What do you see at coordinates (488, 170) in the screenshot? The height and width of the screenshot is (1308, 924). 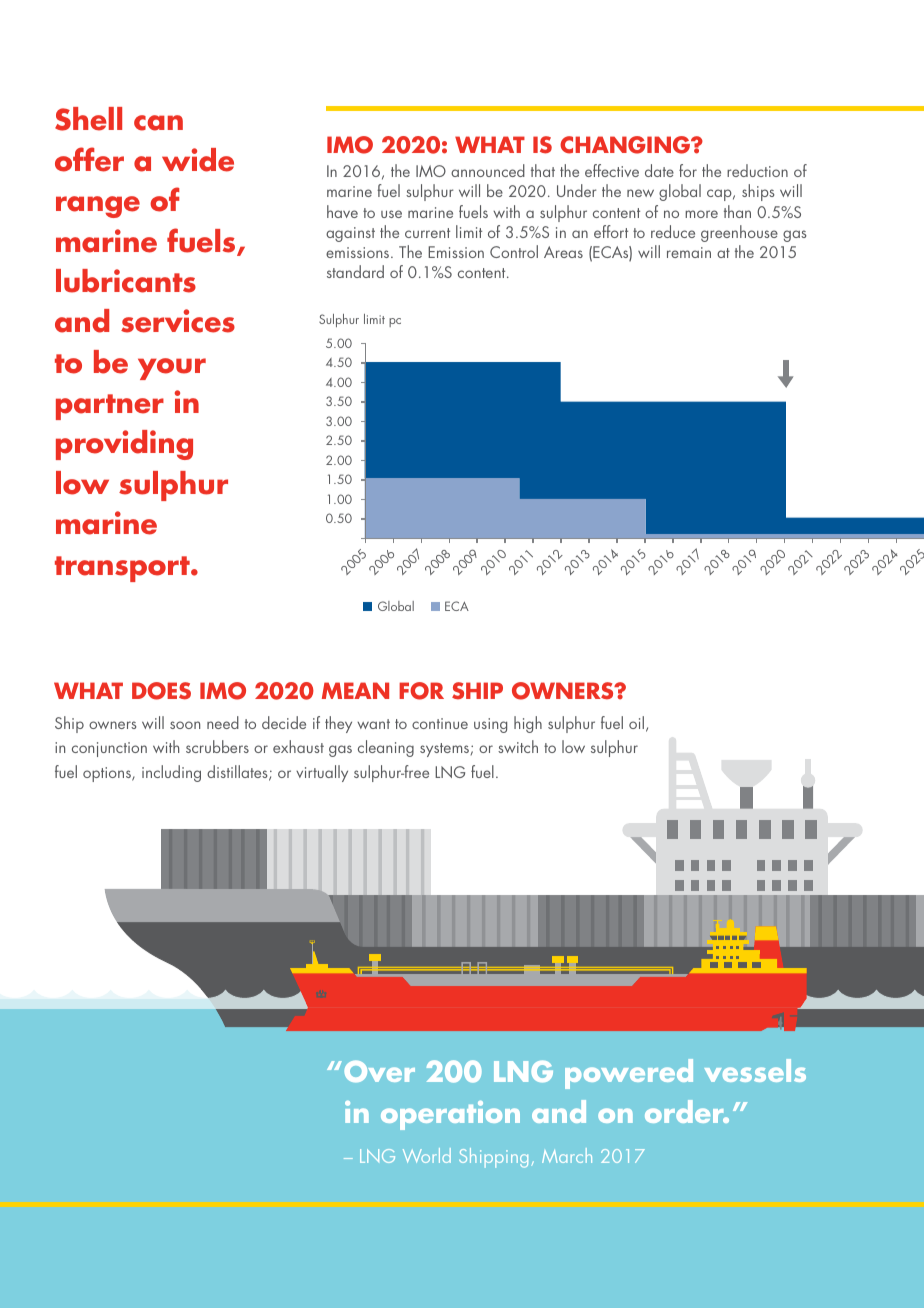 I see `announced` at bounding box center [488, 170].
